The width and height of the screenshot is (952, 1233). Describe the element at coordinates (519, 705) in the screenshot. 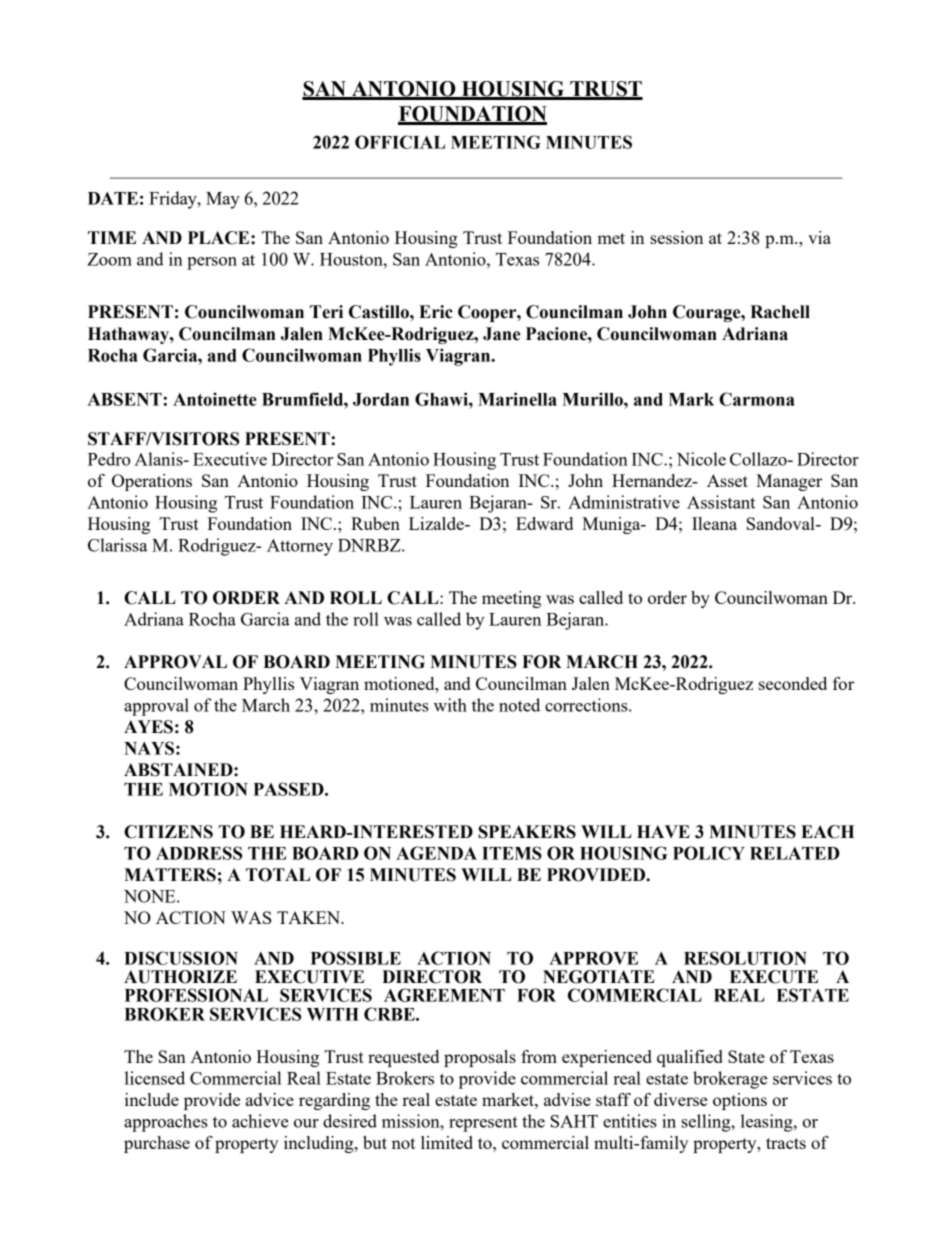

I see `noted` at that location.
